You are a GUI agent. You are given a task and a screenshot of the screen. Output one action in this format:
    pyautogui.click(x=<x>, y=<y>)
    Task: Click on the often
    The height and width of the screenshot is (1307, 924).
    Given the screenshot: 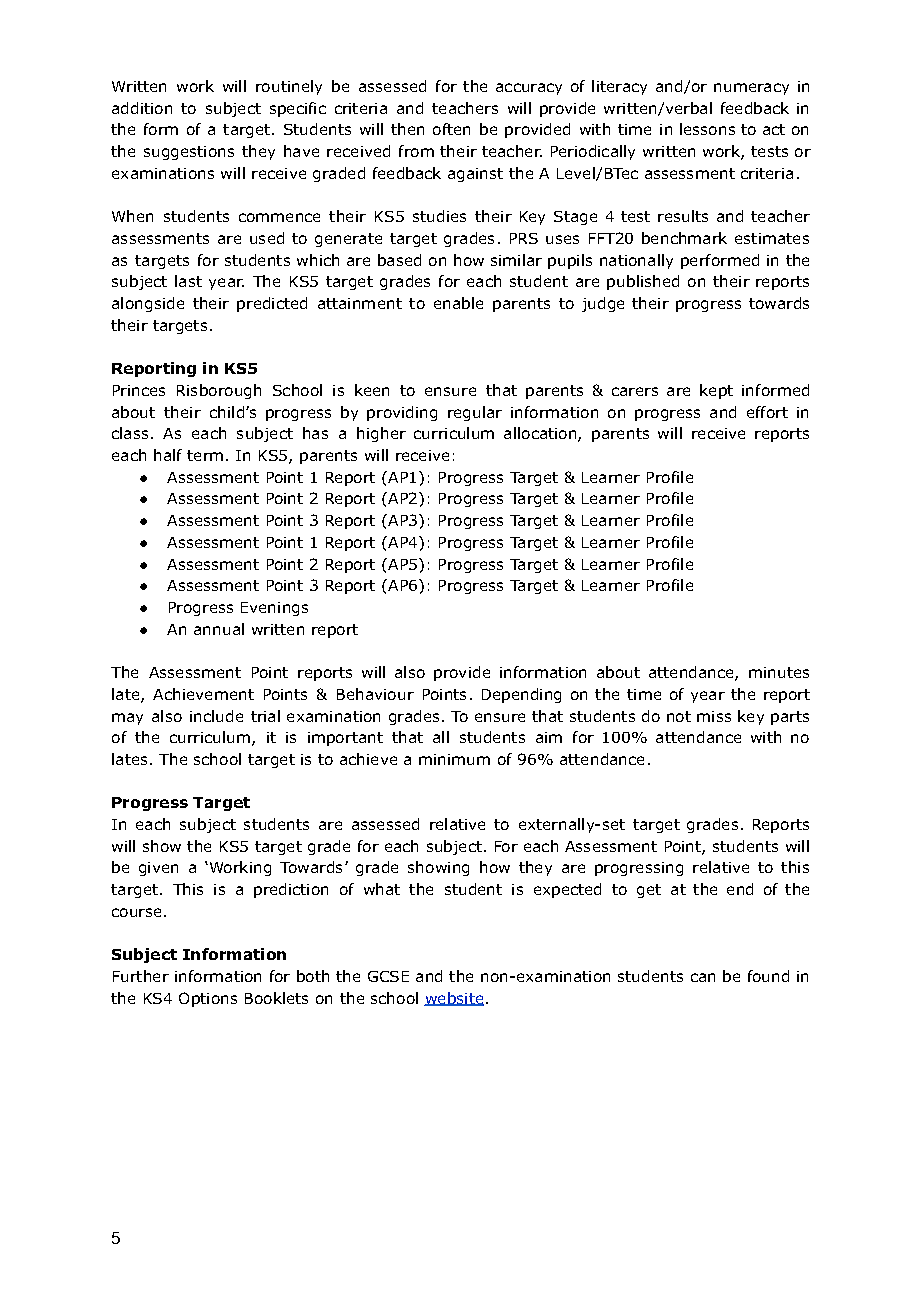 What is the action you would take?
    pyautogui.click(x=451, y=129)
